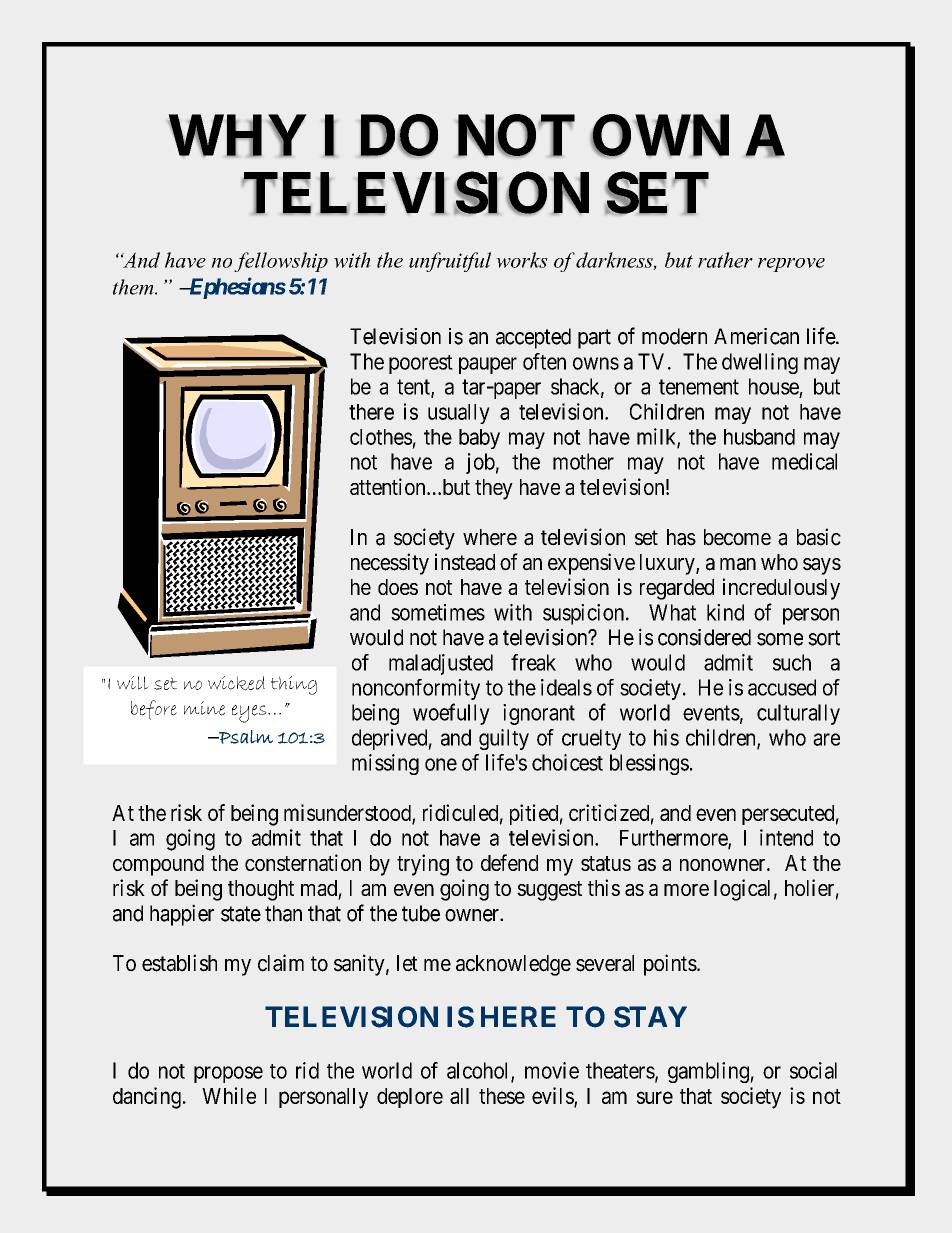  I want to click on kind, so click(725, 612).
